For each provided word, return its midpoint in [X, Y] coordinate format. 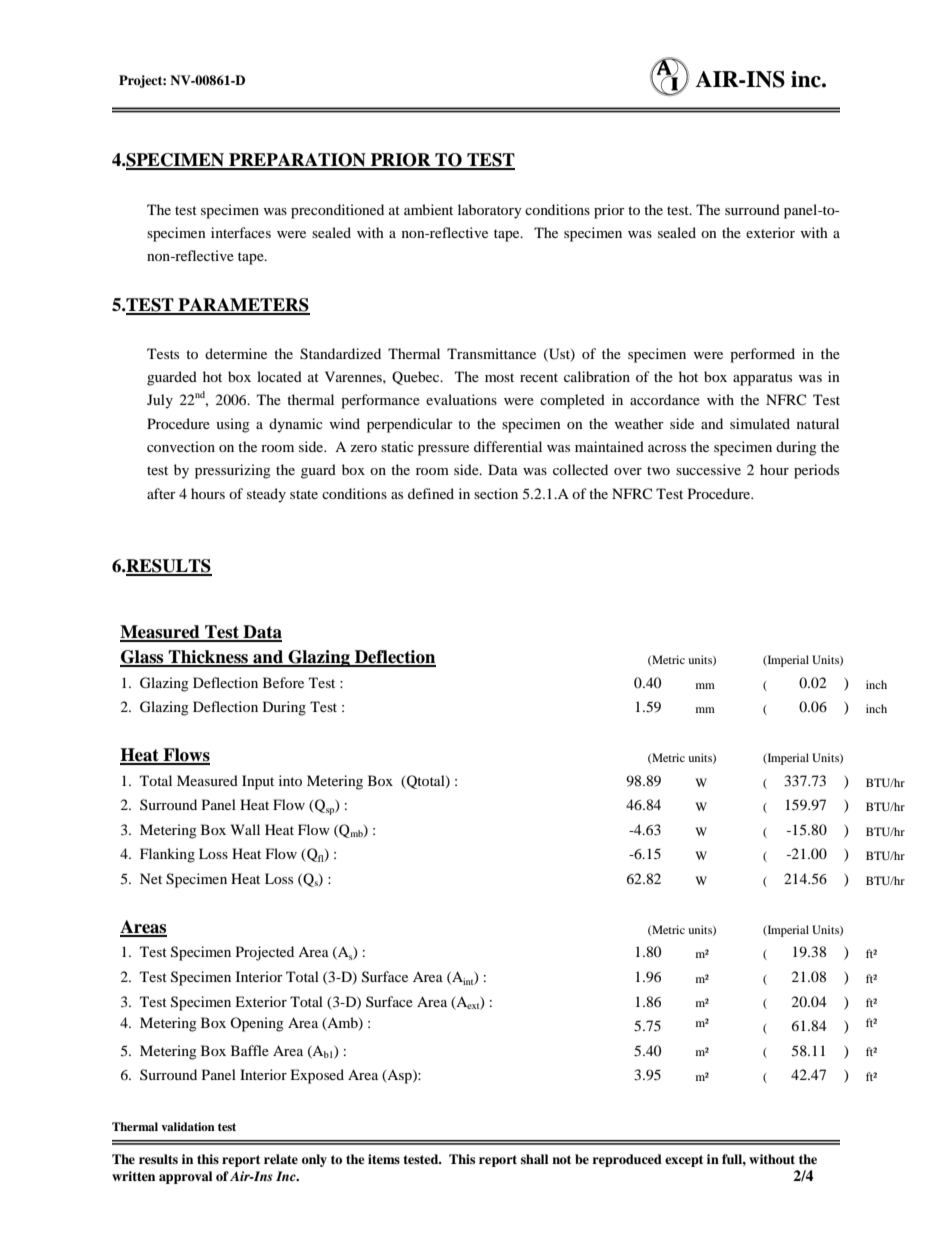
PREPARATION [297, 161]
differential [508, 446]
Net [151, 878]
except [684, 1161]
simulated [760, 423]
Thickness [209, 658]
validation [188, 1126]
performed [762, 355]
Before [283, 682]
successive [708, 469]
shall [534, 1159]
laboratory [490, 211]
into [290, 780]
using [233, 425]
